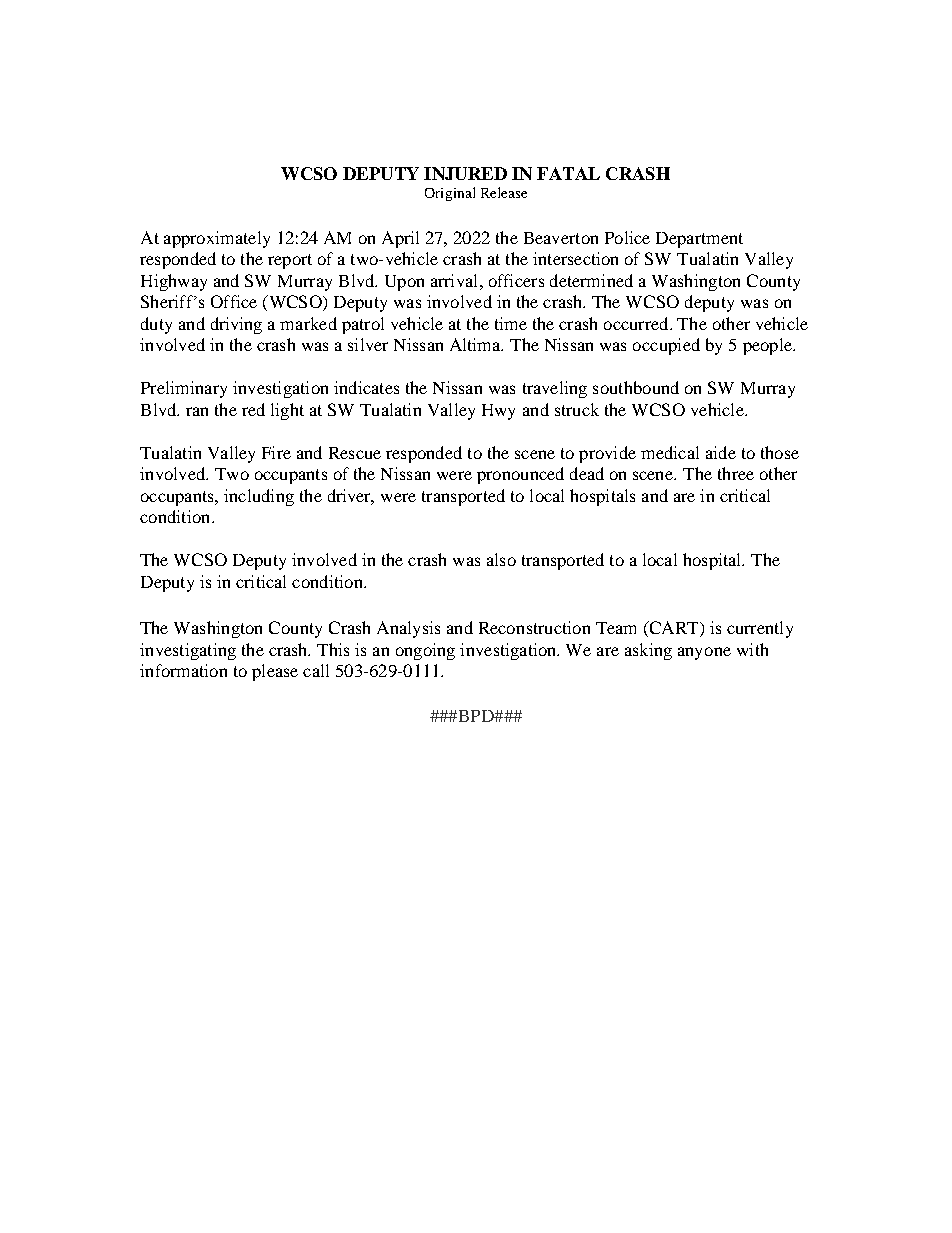 The image size is (952, 1233). Describe the element at coordinates (476, 716) in the screenshot. I see `BPD` at that location.
